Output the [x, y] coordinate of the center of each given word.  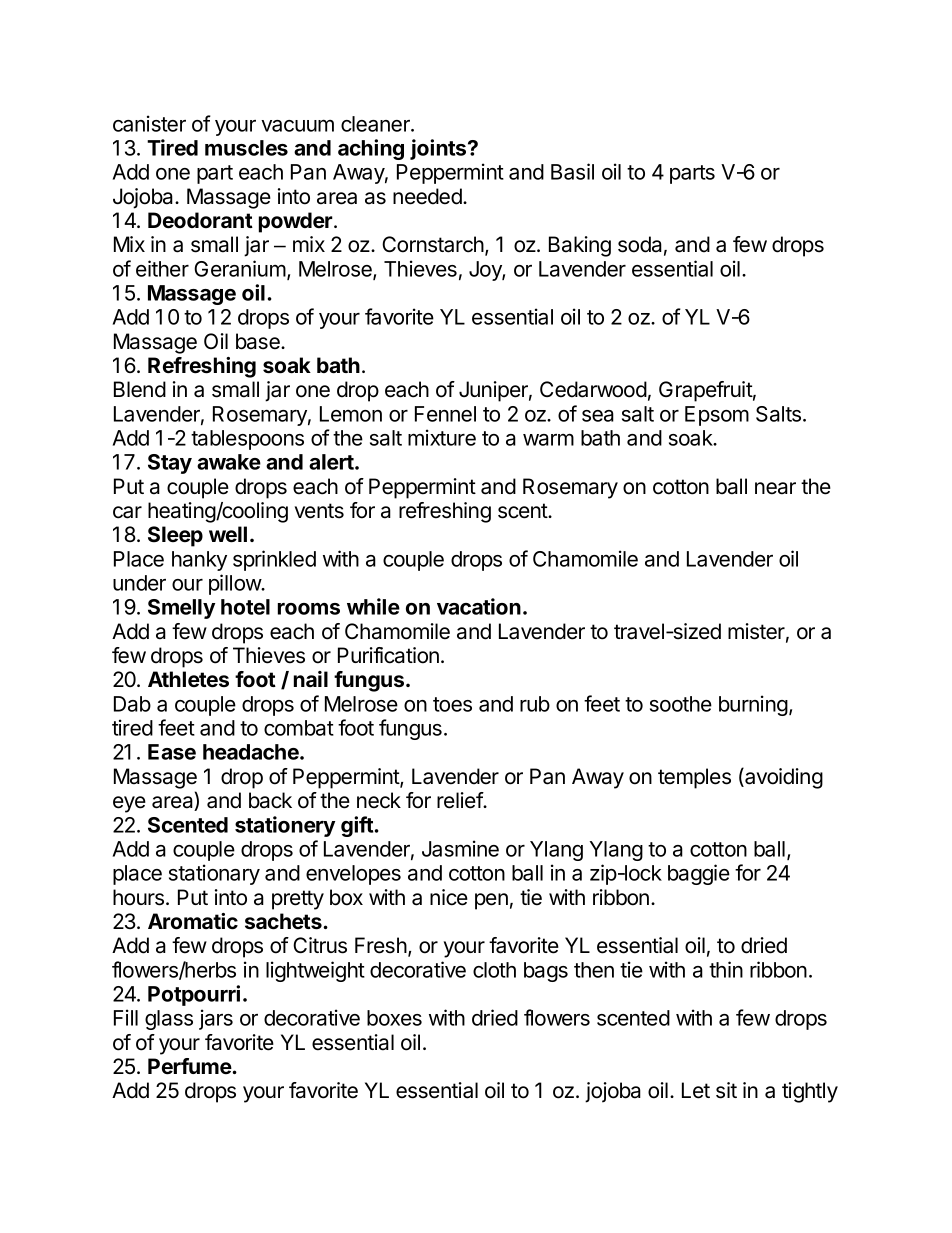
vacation [479, 606]
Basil [572, 171]
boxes [394, 1018]
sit [726, 1090]
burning [753, 705]
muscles [246, 148]
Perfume [190, 1066]
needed [428, 196]
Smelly [181, 609]
